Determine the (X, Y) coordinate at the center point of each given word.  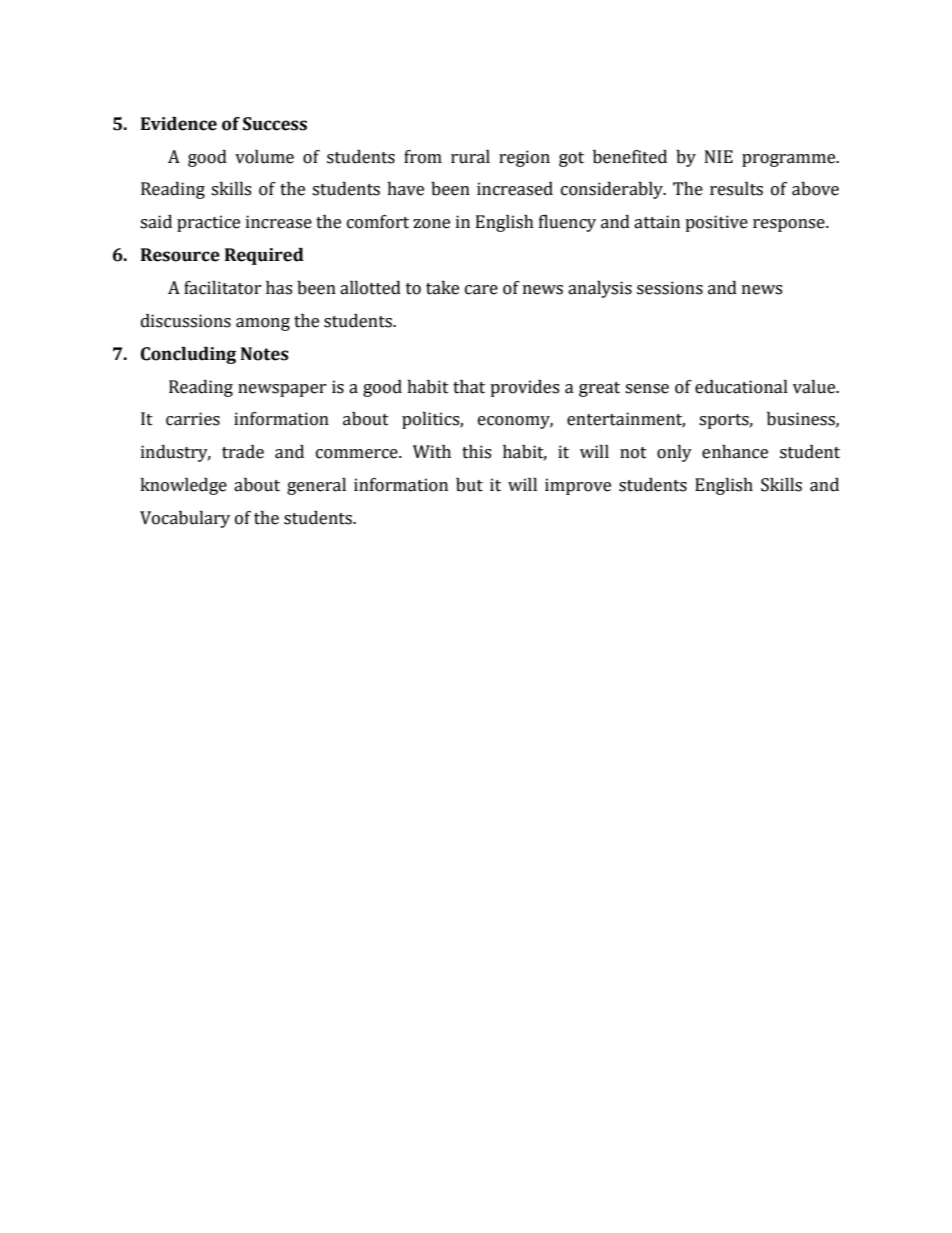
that (469, 387)
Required (264, 256)
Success (275, 124)
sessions (670, 288)
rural (470, 157)
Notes (265, 354)
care (481, 290)
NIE (719, 156)
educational (741, 387)
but (469, 485)
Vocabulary (185, 519)
